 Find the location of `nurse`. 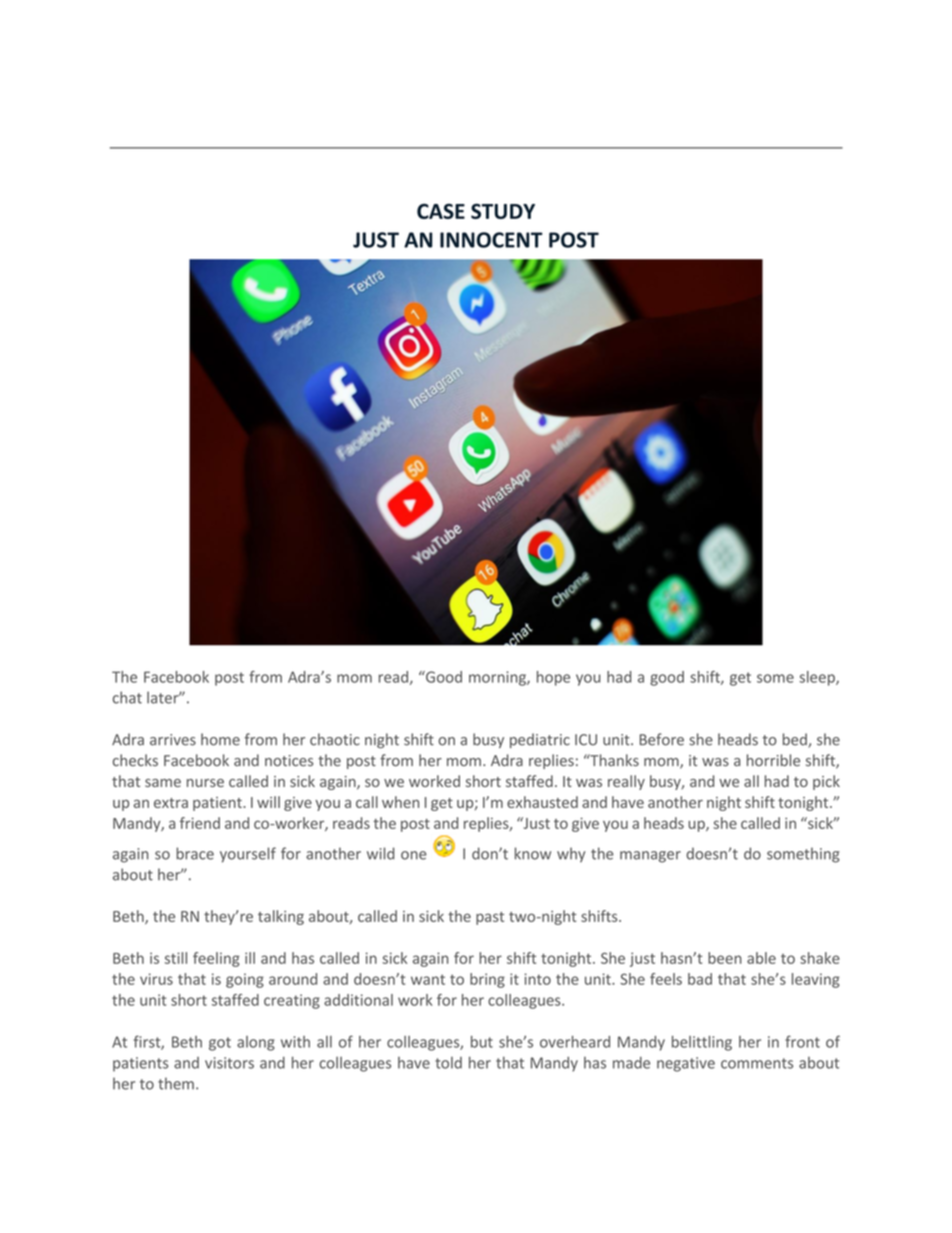

nurse is located at coordinates (205, 783).
